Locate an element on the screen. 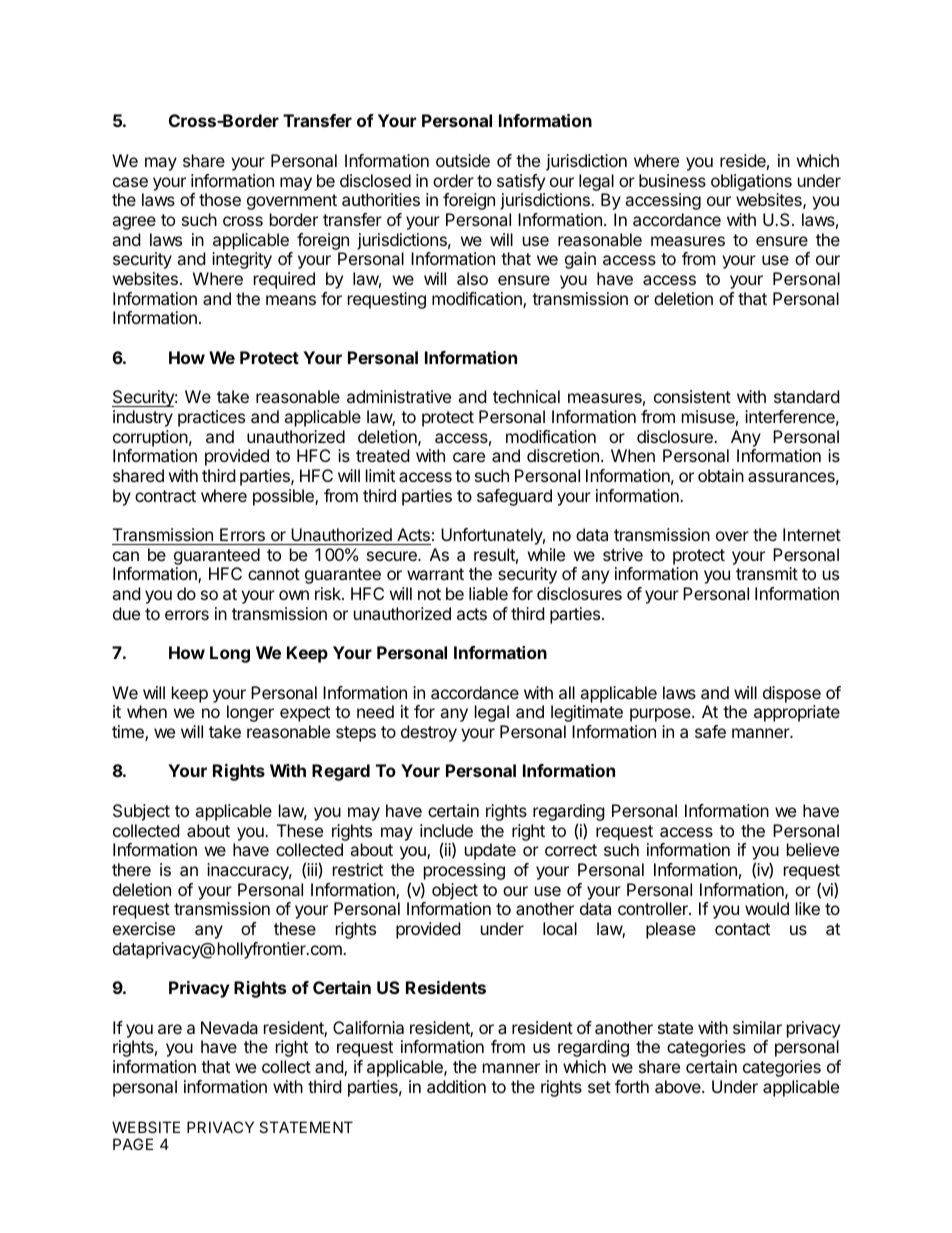 This screenshot has width=952, height=1233. obtain is located at coordinates (721, 475).
